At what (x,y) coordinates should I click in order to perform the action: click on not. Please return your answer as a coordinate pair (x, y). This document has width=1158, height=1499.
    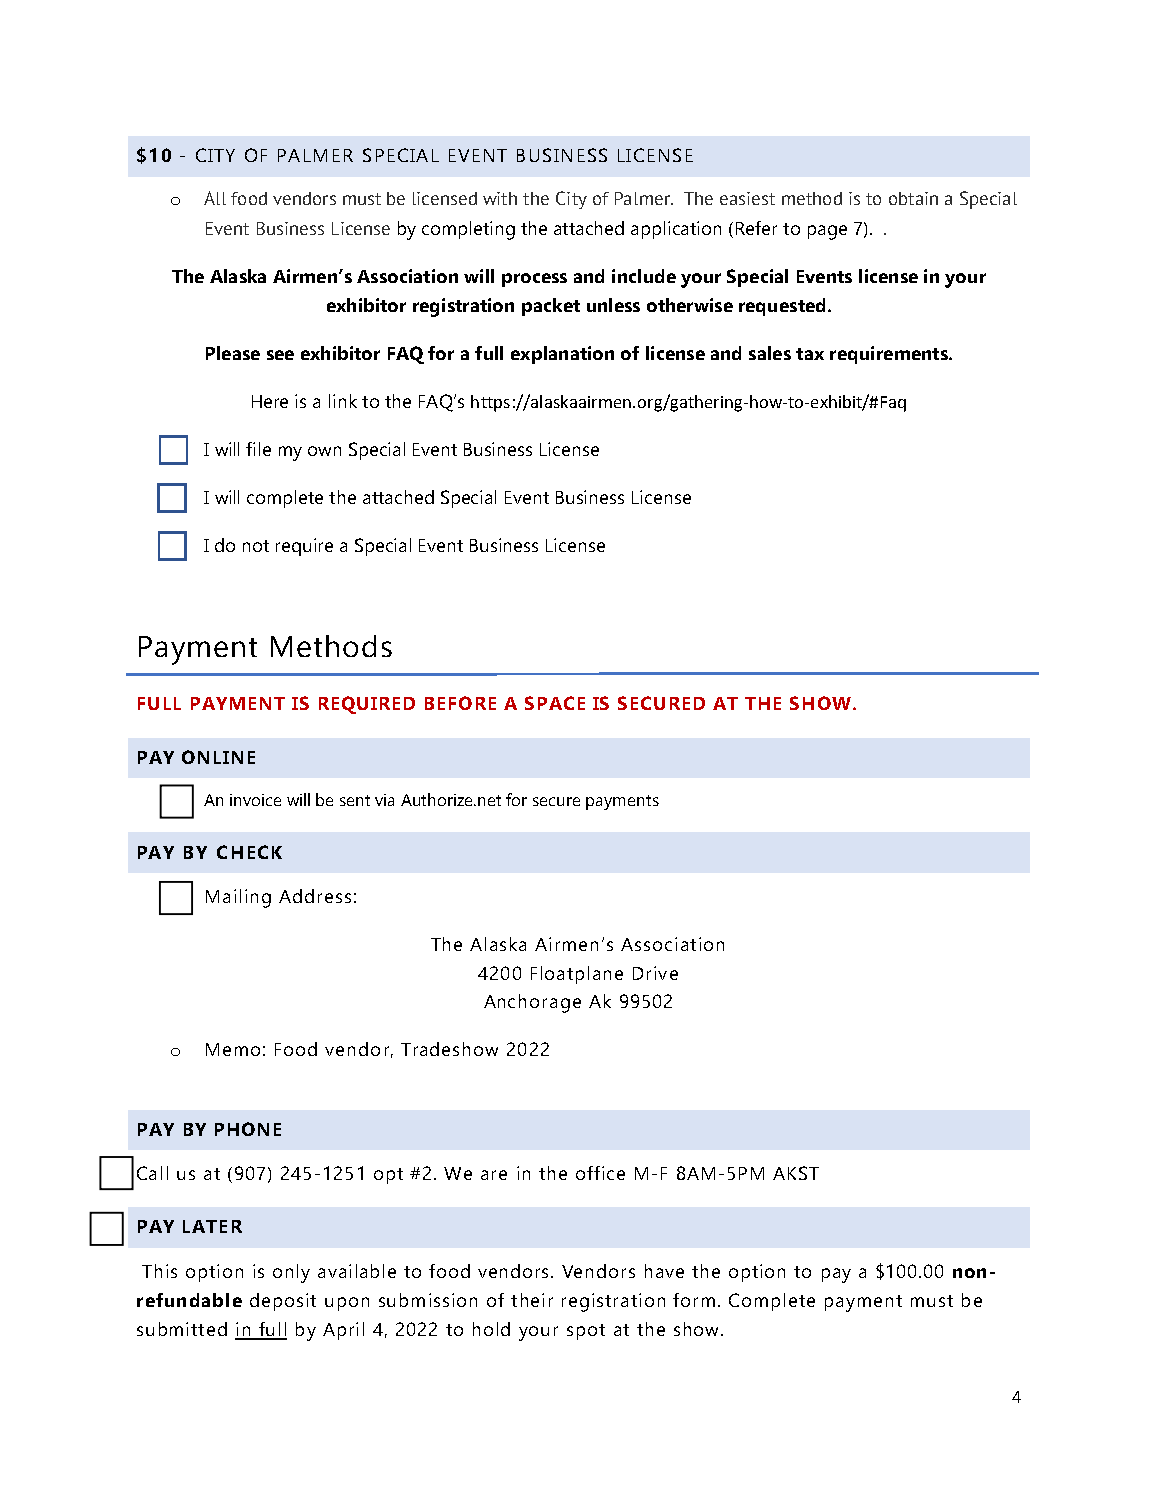
    Looking at the image, I should click on (256, 546).
